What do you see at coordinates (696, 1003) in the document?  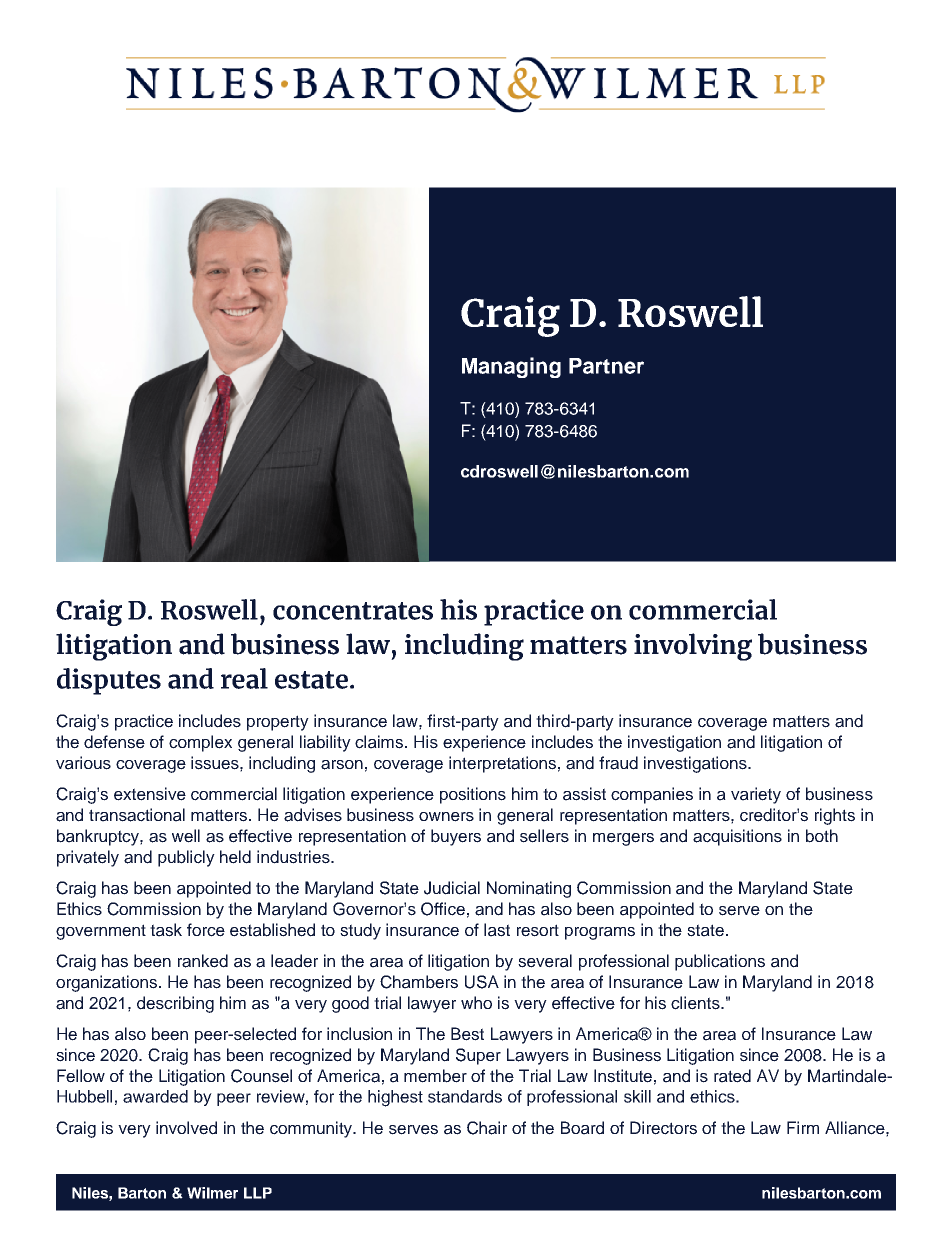 I see `clients` at bounding box center [696, 1003].
